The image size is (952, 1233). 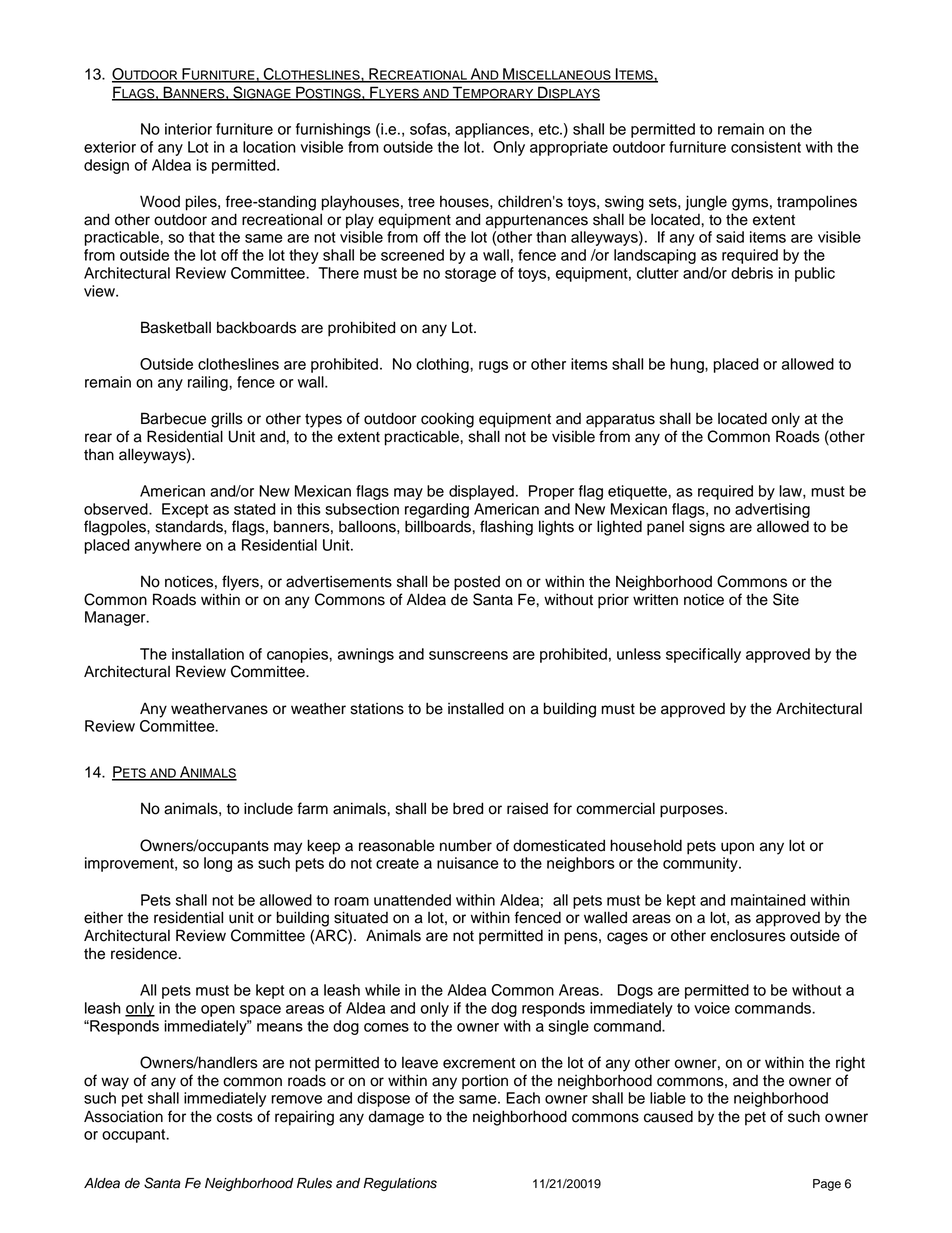 I want to click on tree, so click(x=421, y=202).
